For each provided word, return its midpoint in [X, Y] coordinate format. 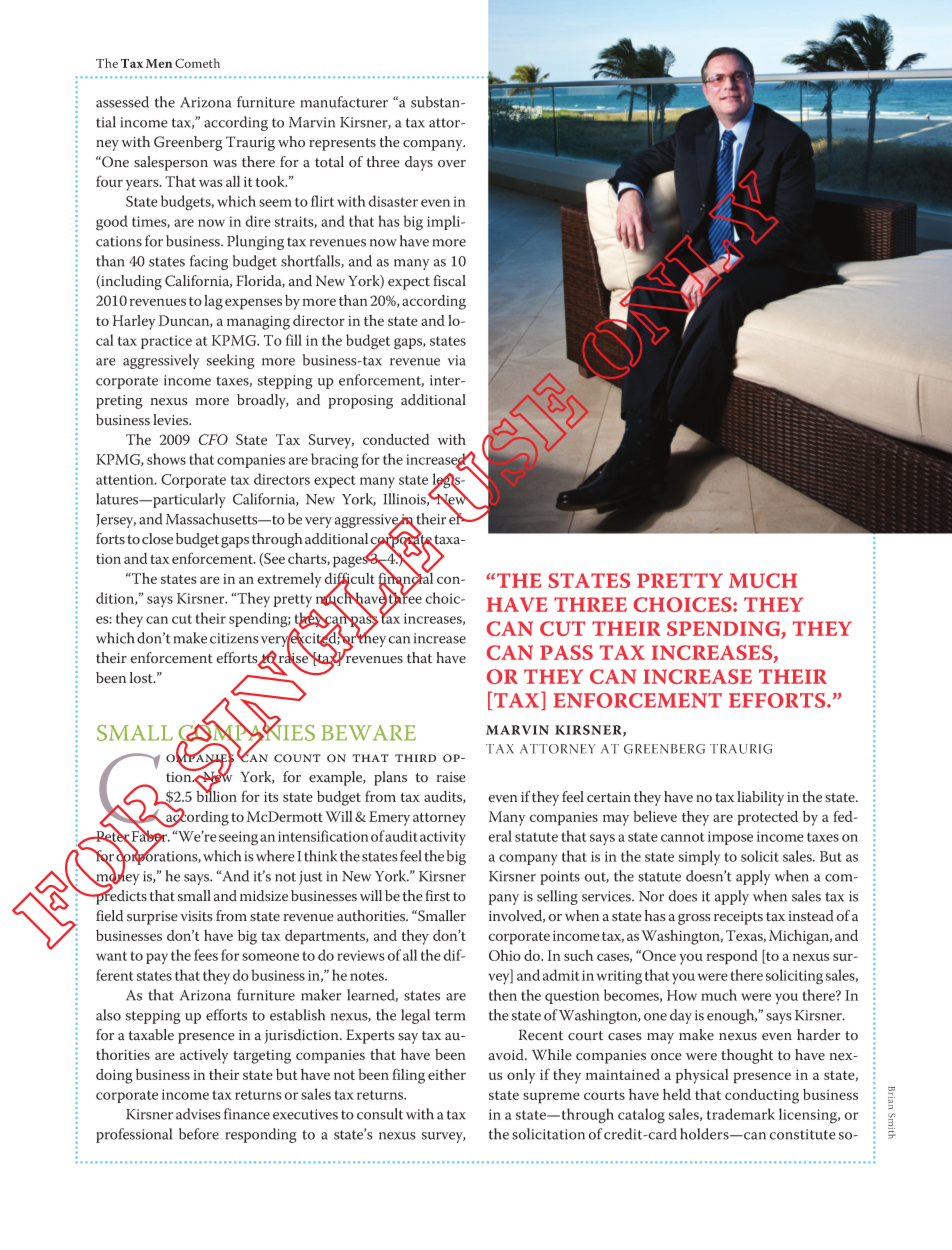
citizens [234, 638]
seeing [238, 838]
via [457, 360]
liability [760, 798]
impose [730, 838]
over [452, 164]
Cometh [197, 63]
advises [198, 1114]
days [419, 163]
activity [443, 838]
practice [166, 342]
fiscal [449, 281]
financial [405, 578]
